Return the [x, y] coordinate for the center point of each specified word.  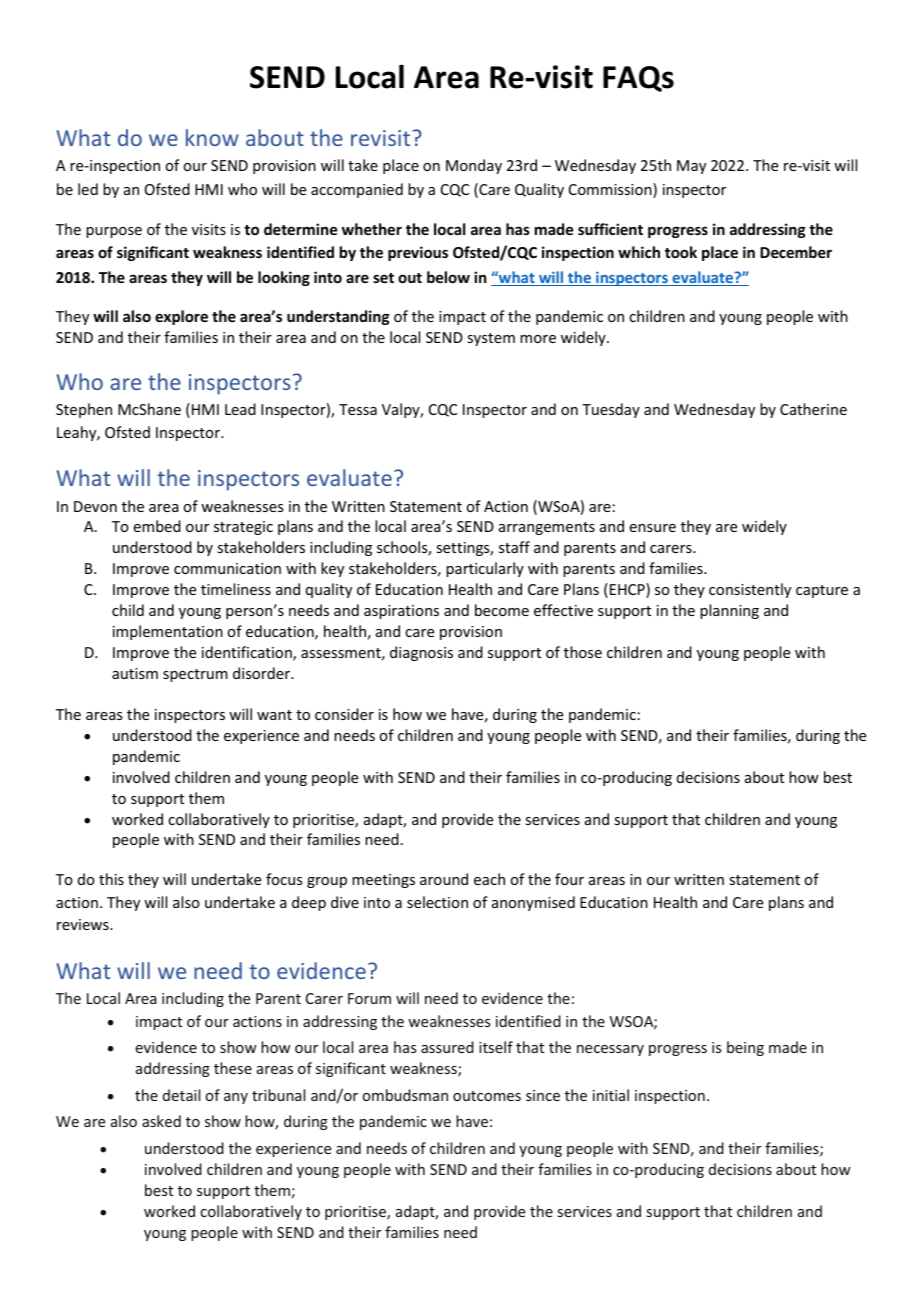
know [212, 137]
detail [181, 1095]
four [569, 879]
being [745, 1048]
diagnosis [421, 653]
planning [729, 611]
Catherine [813, 409]
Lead [240, 409]
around [444, 879]
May [691, 167]
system [491, 339]
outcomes [487, 1096]
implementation [168, 632]
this [111, 879]
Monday [474, 166]
